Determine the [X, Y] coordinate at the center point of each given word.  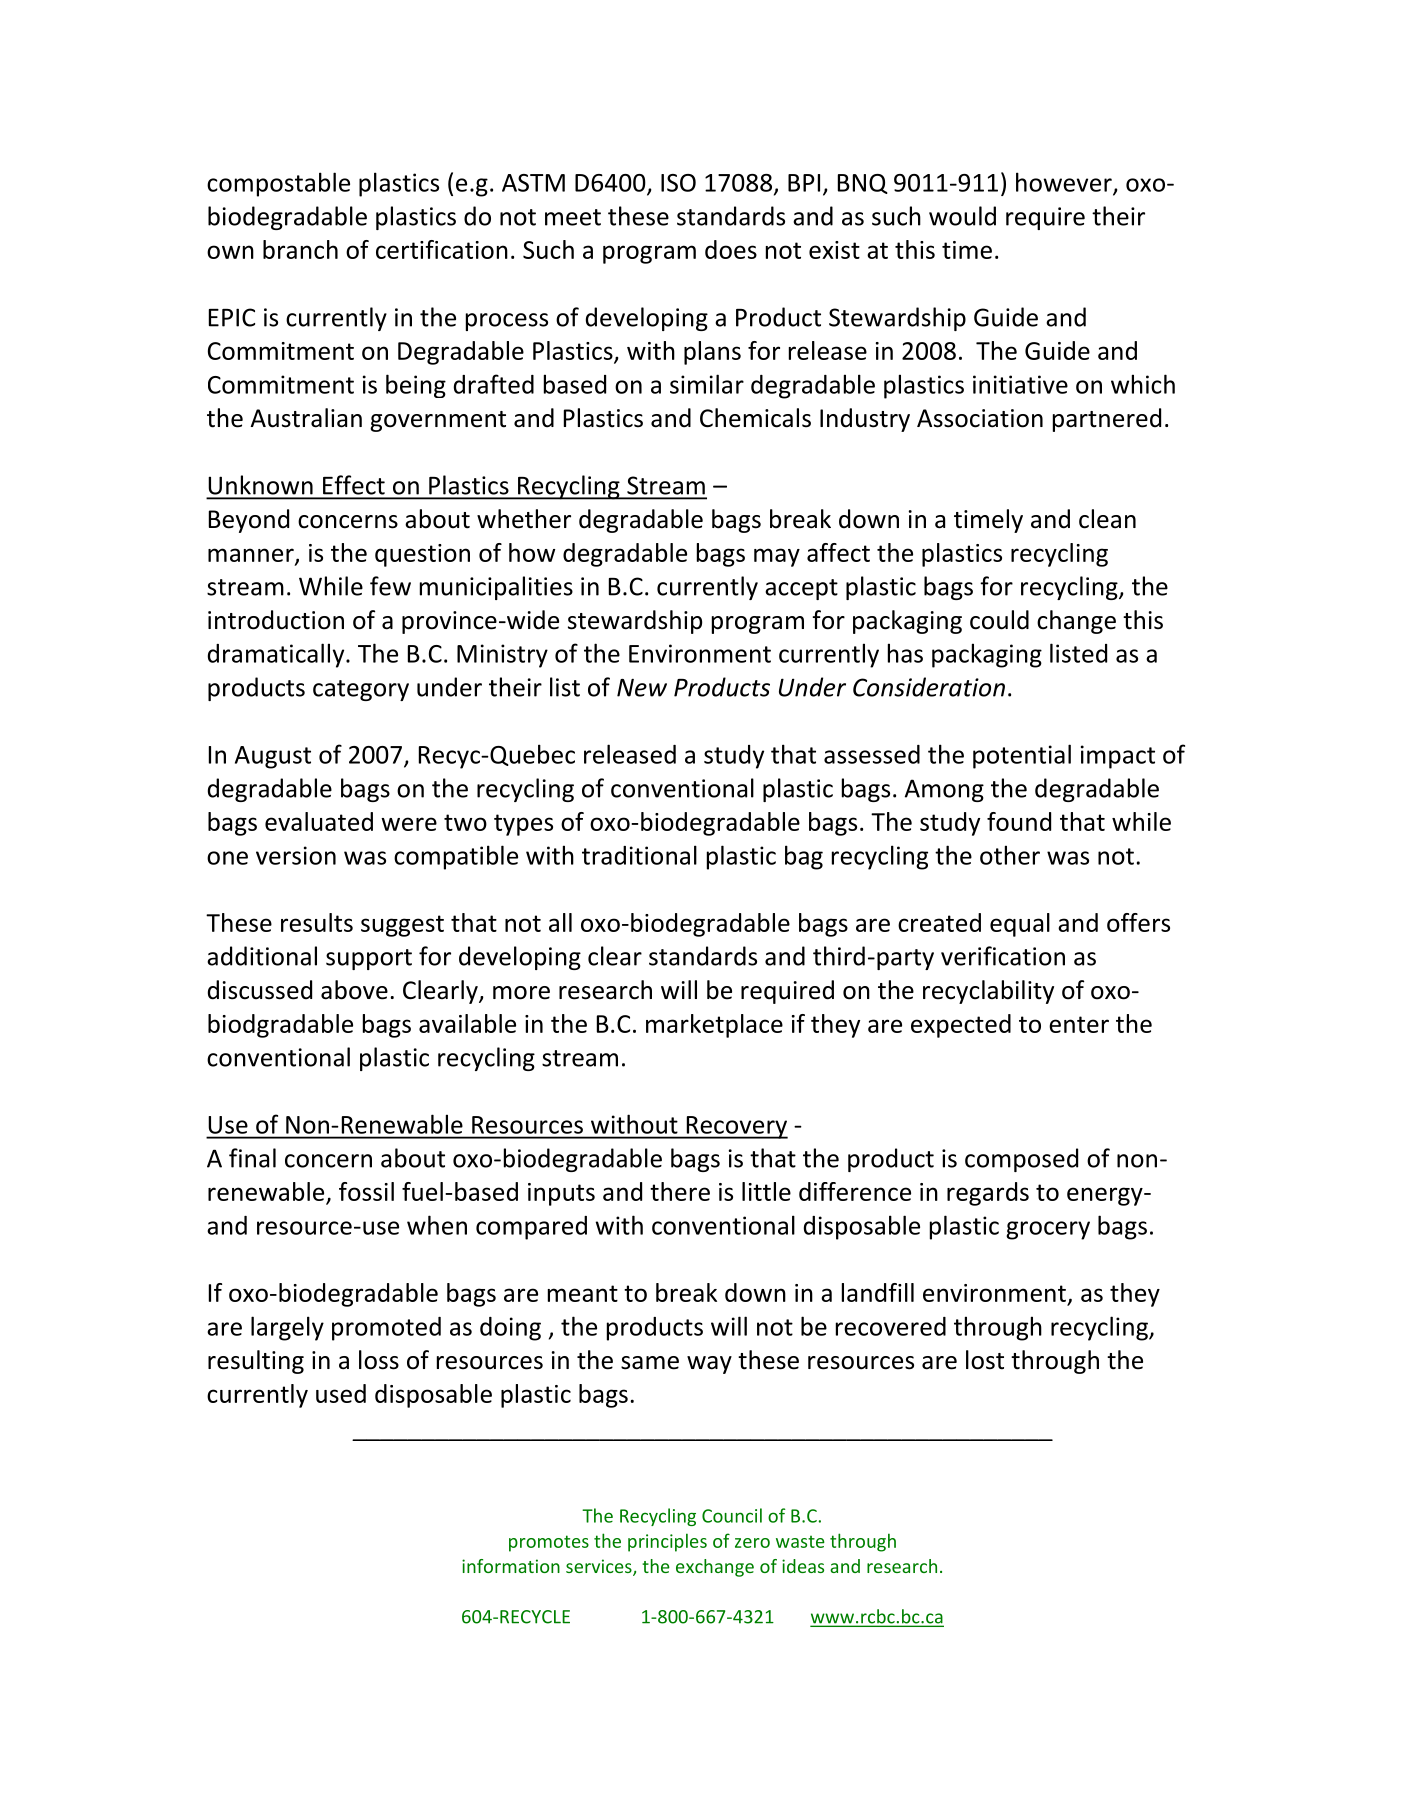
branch [300, 249]
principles [667, 1542]
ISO [678, 183]
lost [985, 1360]
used [341, 1393]
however [1065, 183]
